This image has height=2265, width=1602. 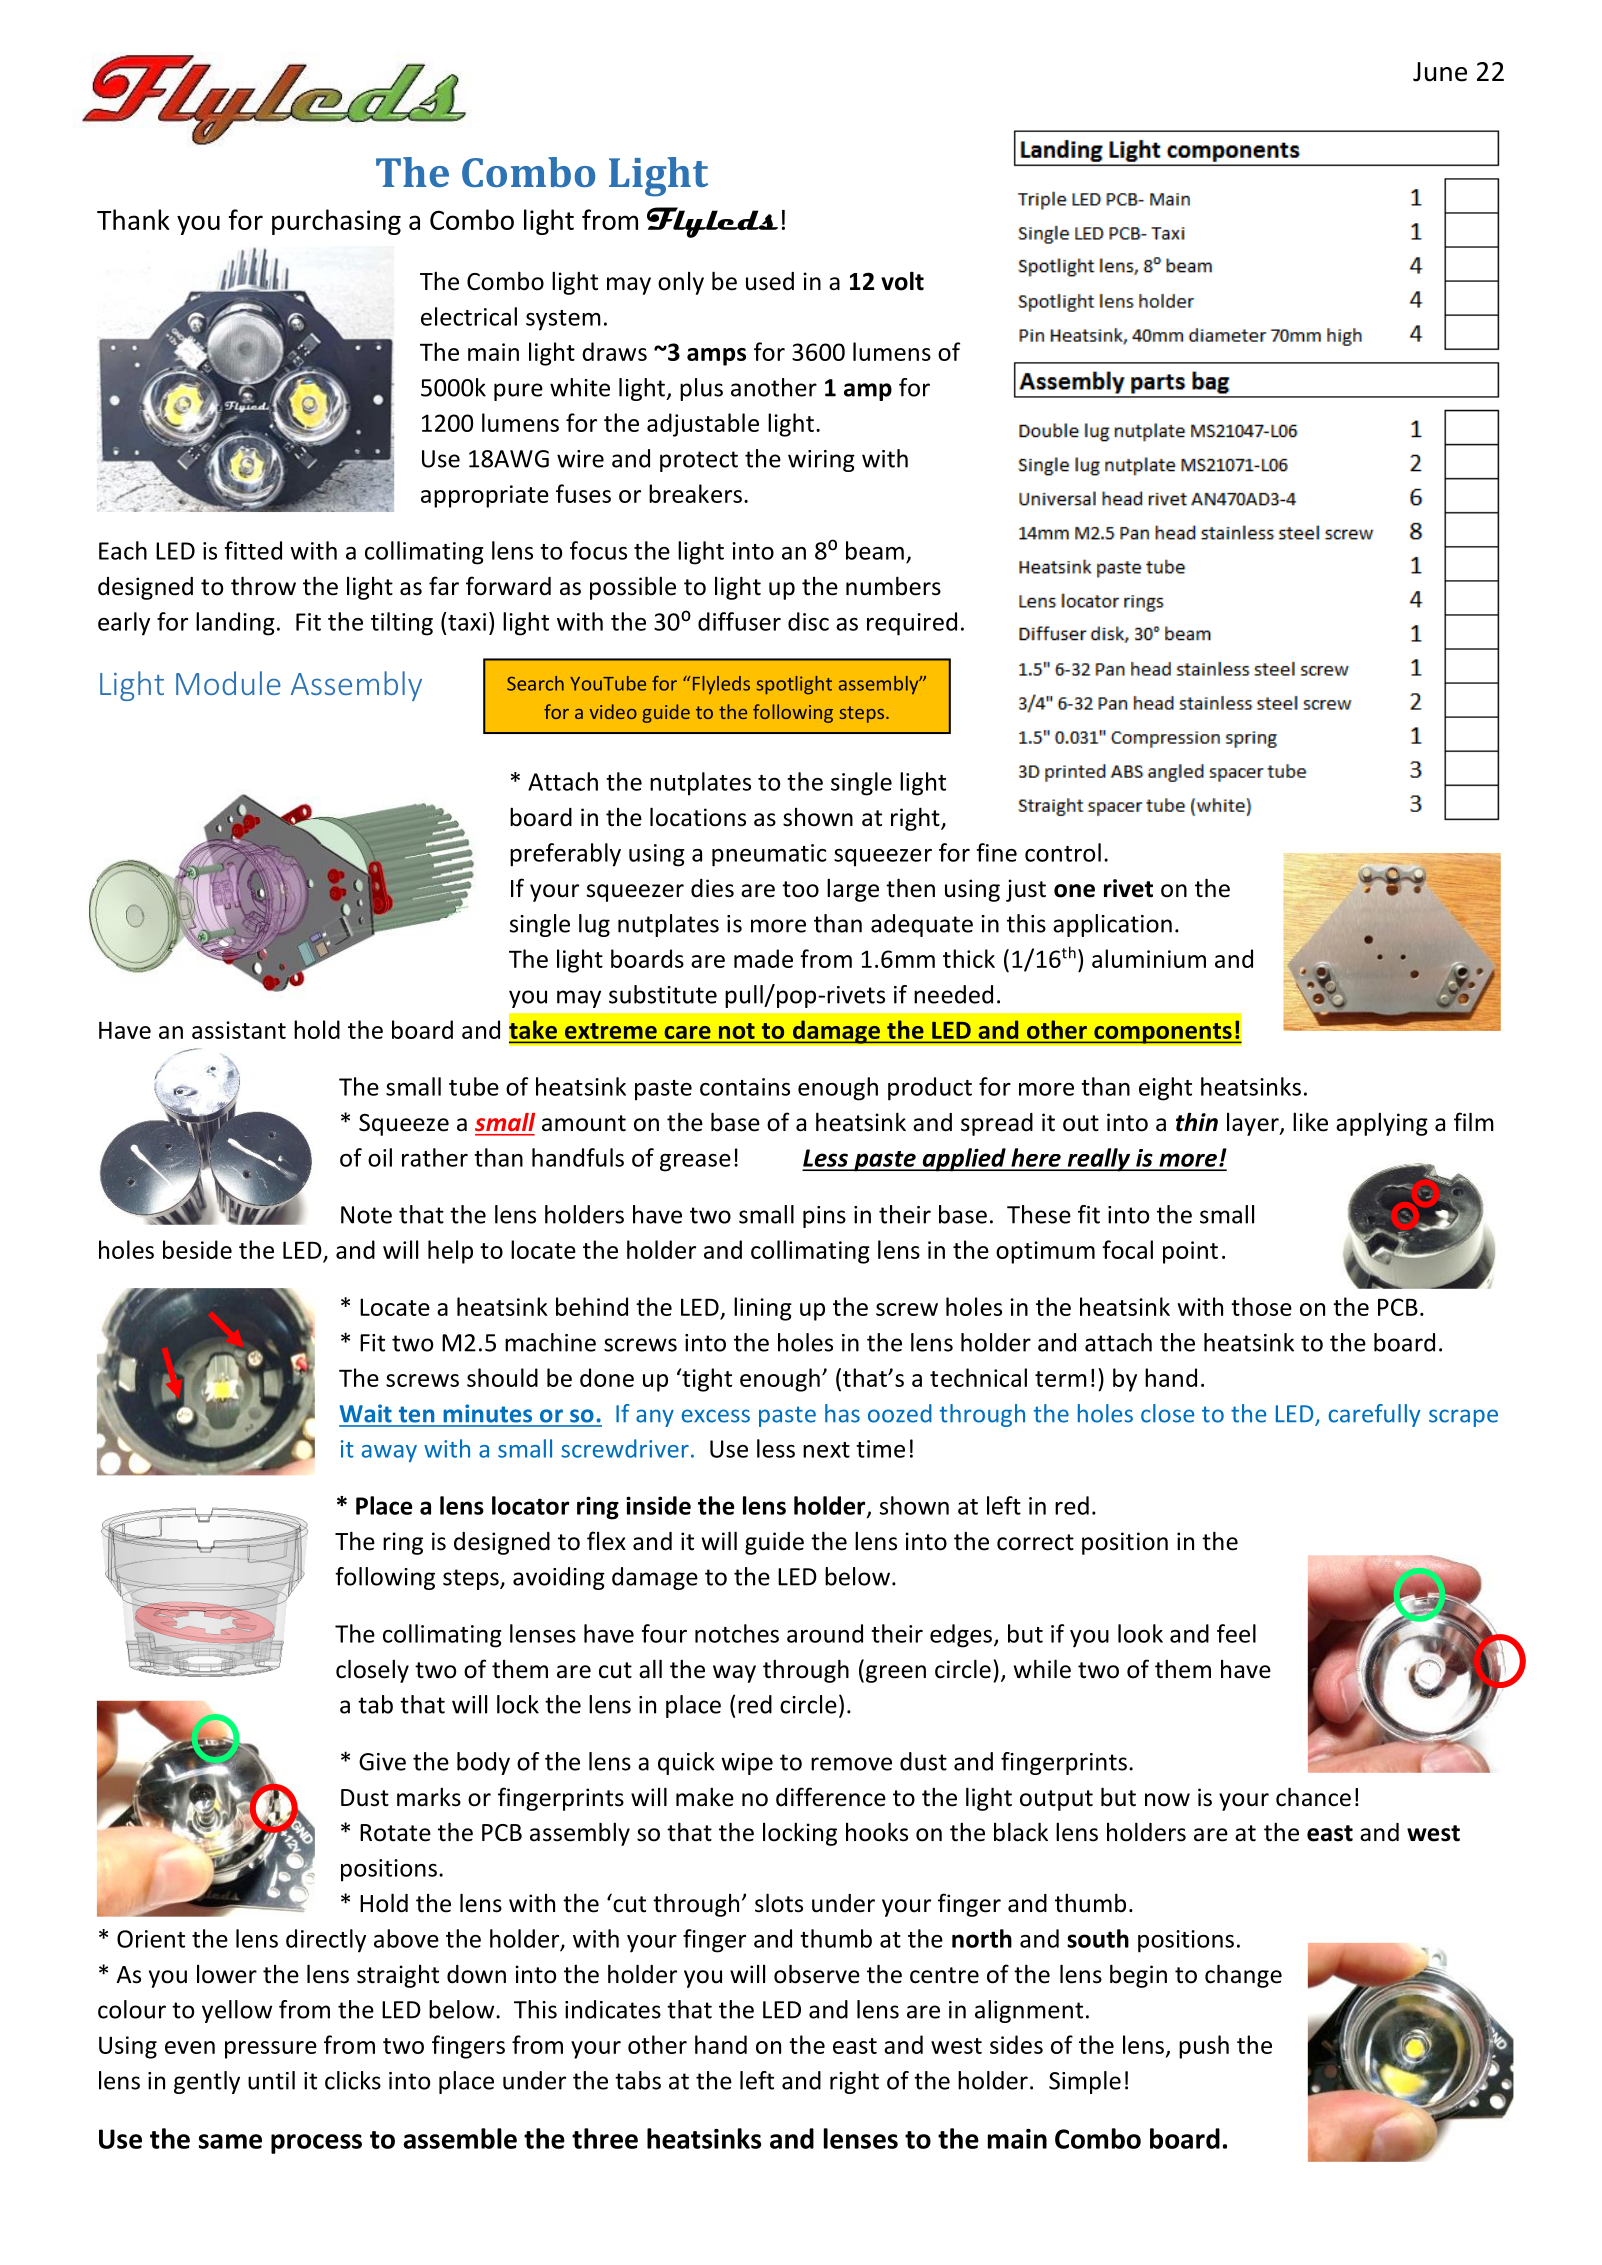 What do you see at coordinates (817, 1974) in the image?
I see `observe` at bounding box center [817, 1974].
